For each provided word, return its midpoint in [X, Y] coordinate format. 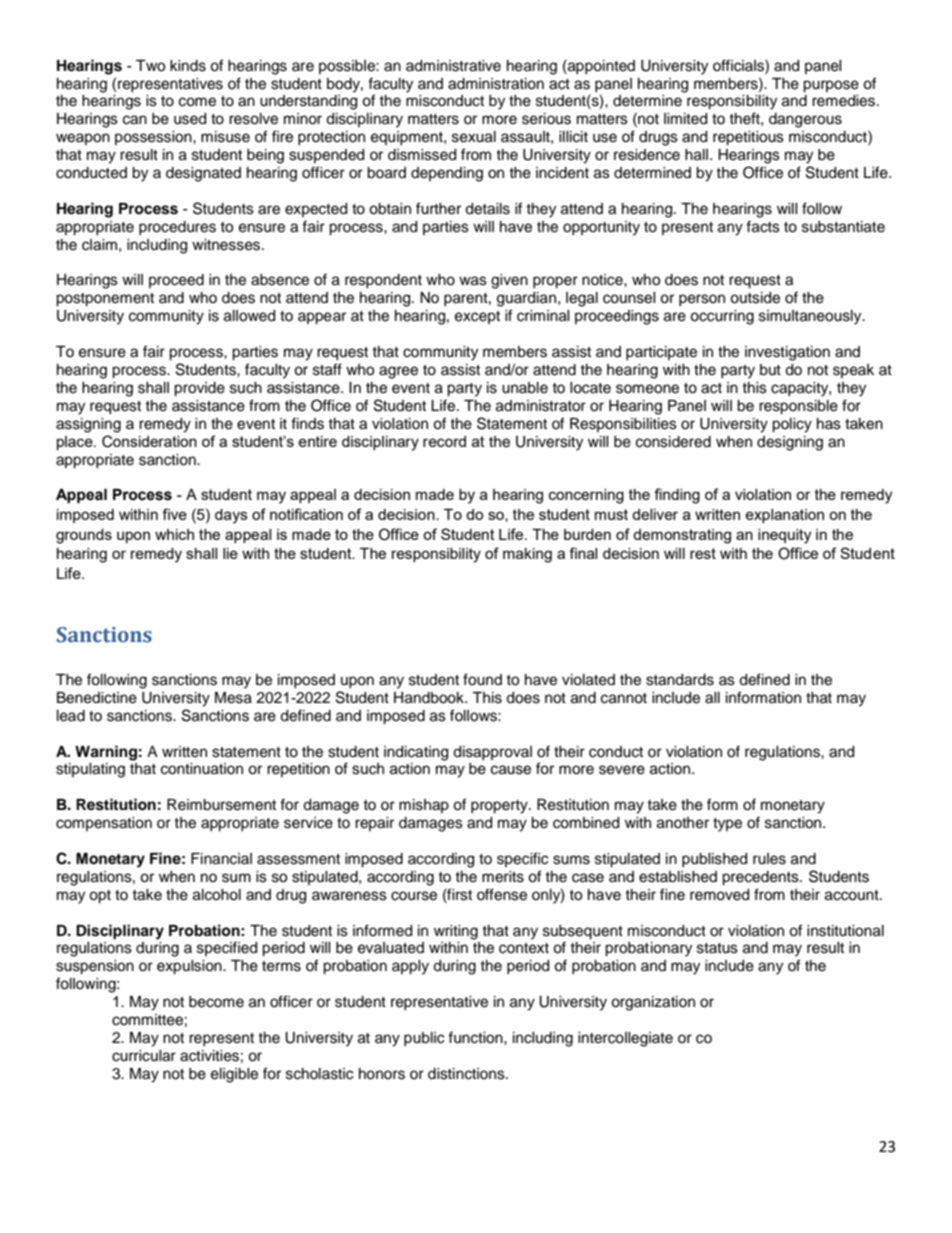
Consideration [149, 441]
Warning [106, 753]
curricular [144, 1056]
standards [680, 680]
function [476, 1037]
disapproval [492, 753]
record [444, 441]
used [190, 119]
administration [496, 84]
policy [792, 425]
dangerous [805, 120]
